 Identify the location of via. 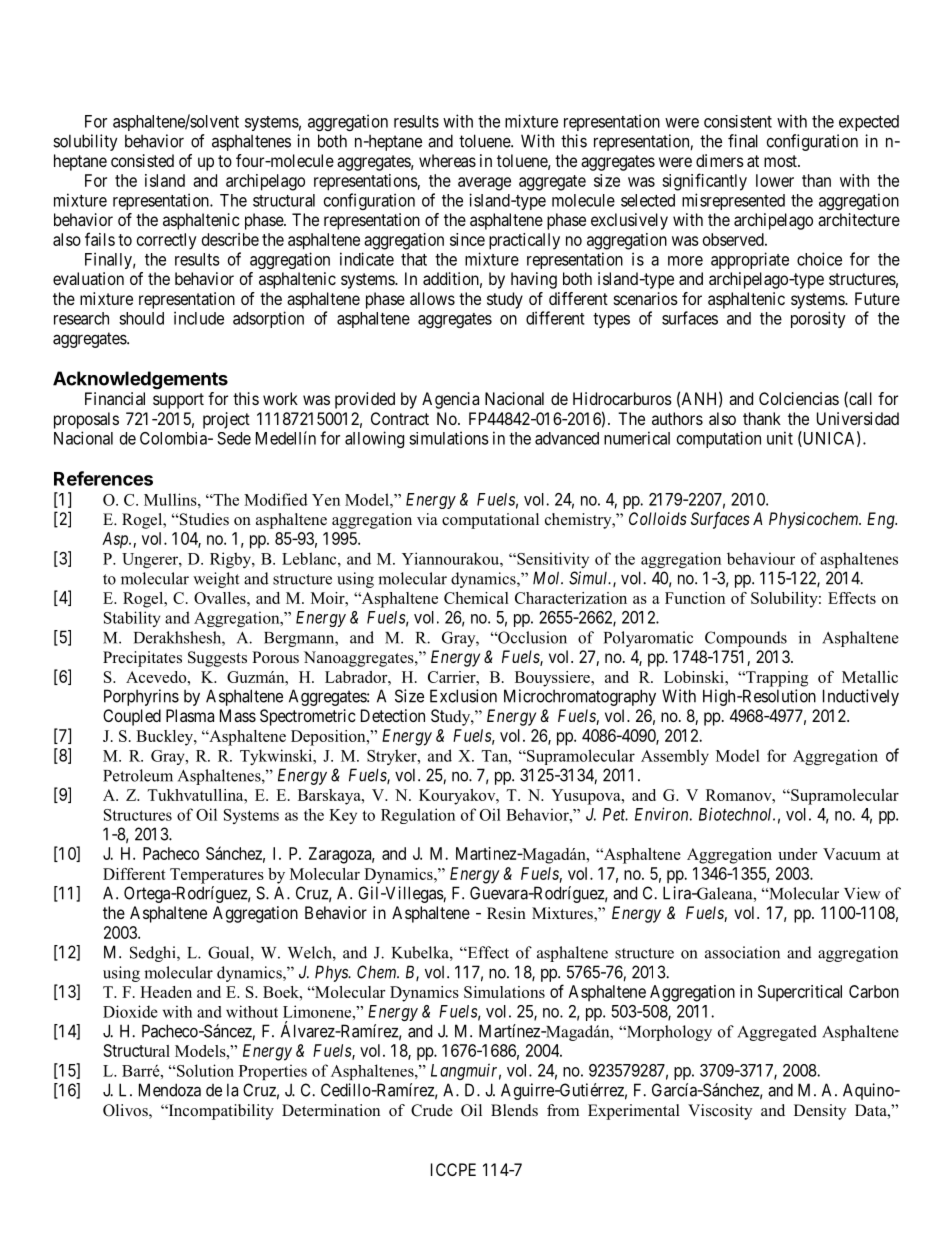
(427, 519).
